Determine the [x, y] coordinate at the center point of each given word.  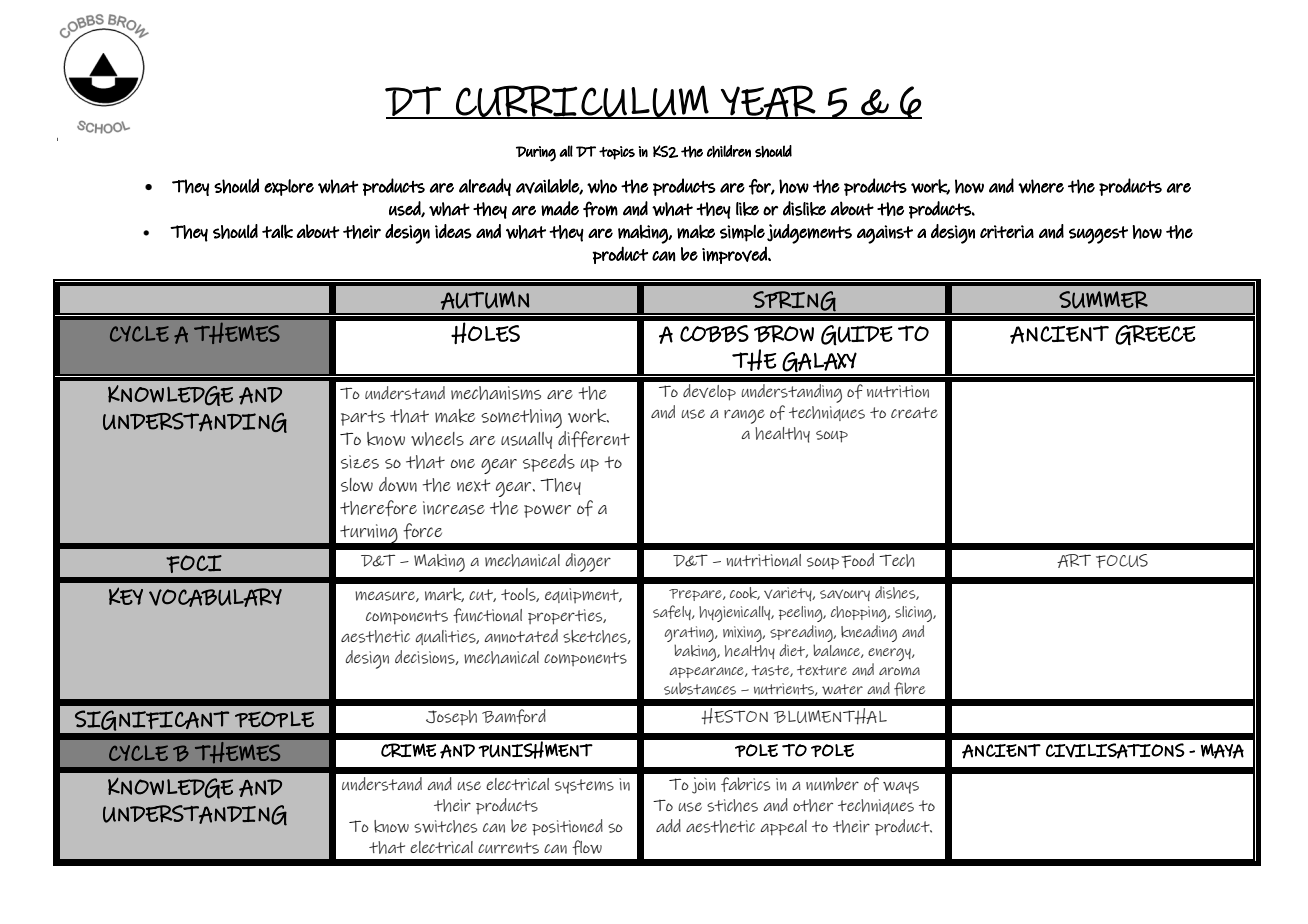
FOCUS [1122, 561]
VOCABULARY [215, 597]
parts [363, 418]
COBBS [714, 334]
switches [445, 826]
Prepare [696, 595]
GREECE [1155, 335]
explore [289, 187]
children [729, 151]
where [1041, 186]
